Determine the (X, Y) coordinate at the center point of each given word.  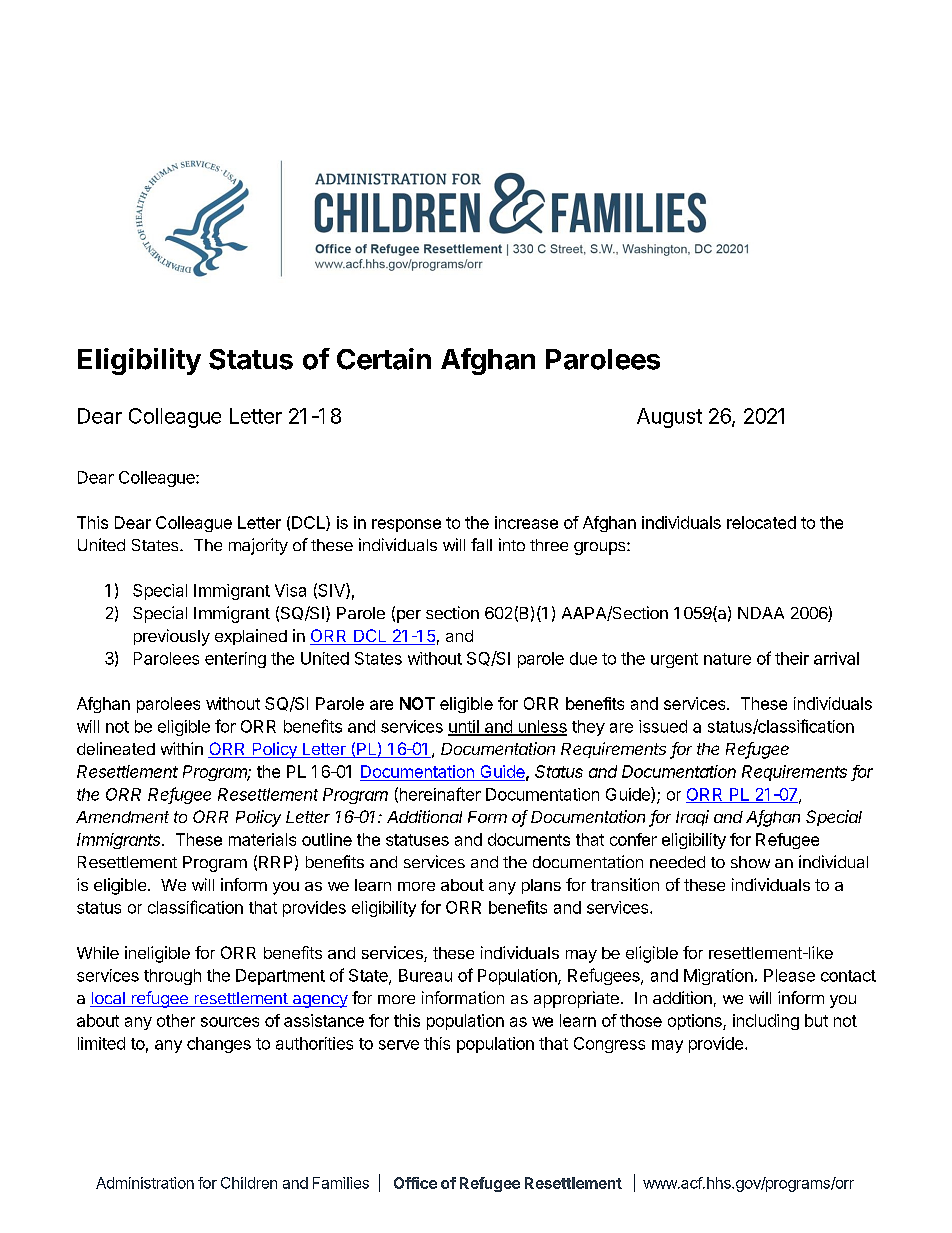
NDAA (761, 613)
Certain (384, 359)
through (172, 977)
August (669, 418)
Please (789, 975)
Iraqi (692, 818)
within (182, 748)
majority (258, 546)
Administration (145, 1183)
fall (481, 544)
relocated (761, 522)
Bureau (425, 975)
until (464, 727)
